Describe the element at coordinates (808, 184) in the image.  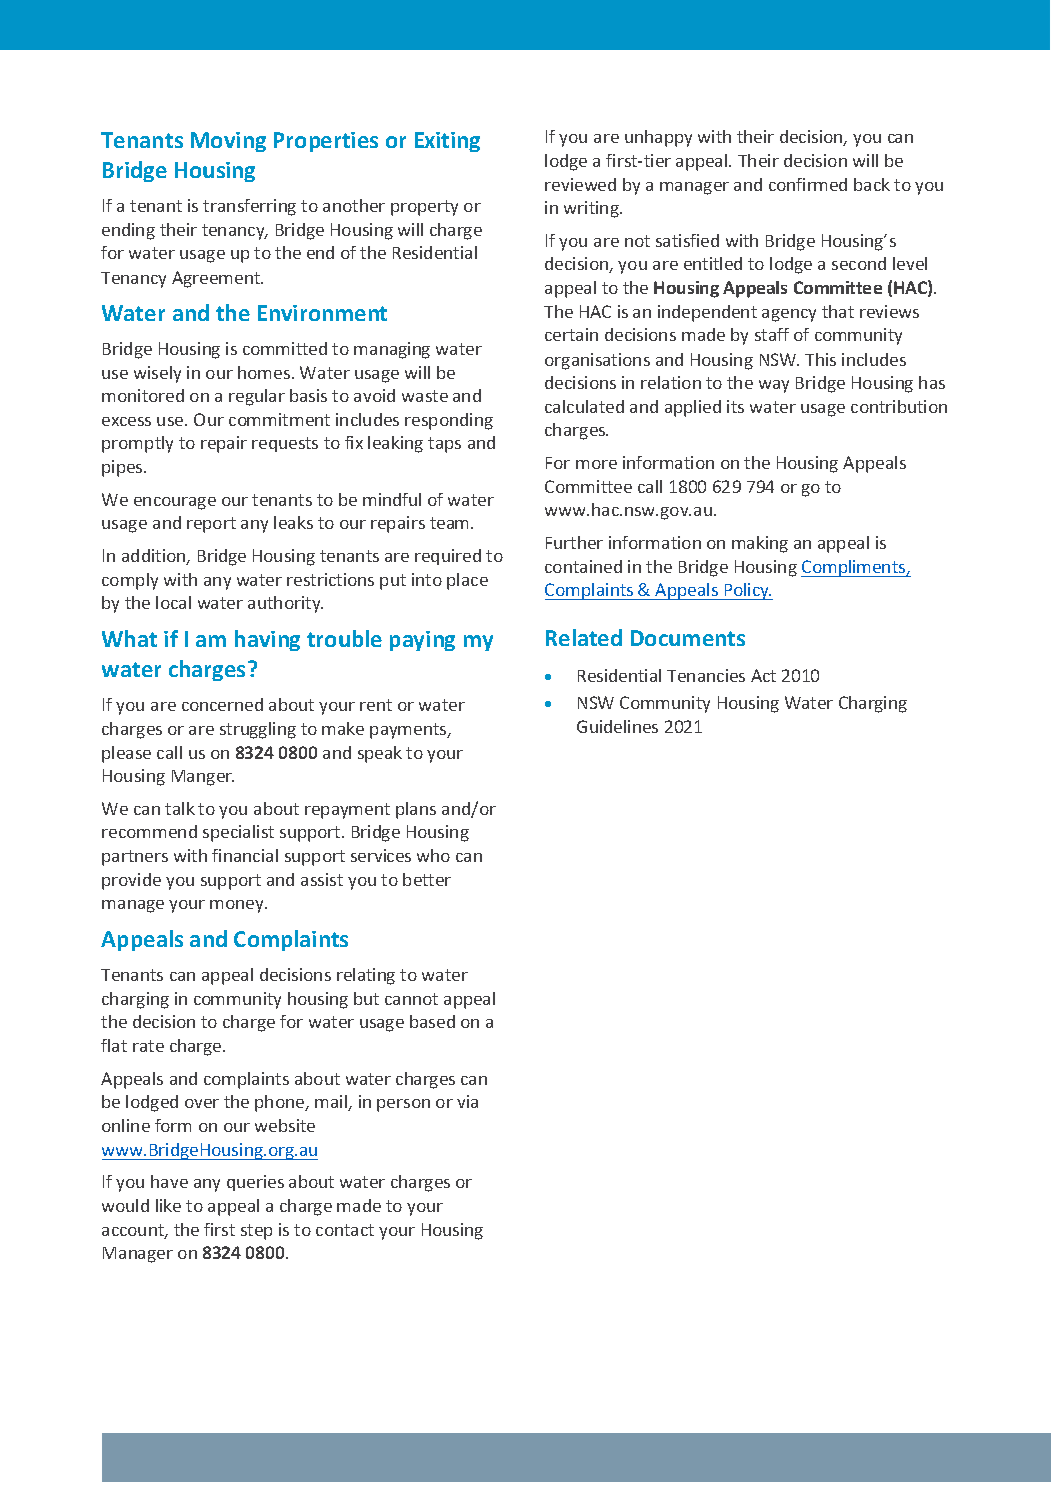
I see `confirmed` at that location.
